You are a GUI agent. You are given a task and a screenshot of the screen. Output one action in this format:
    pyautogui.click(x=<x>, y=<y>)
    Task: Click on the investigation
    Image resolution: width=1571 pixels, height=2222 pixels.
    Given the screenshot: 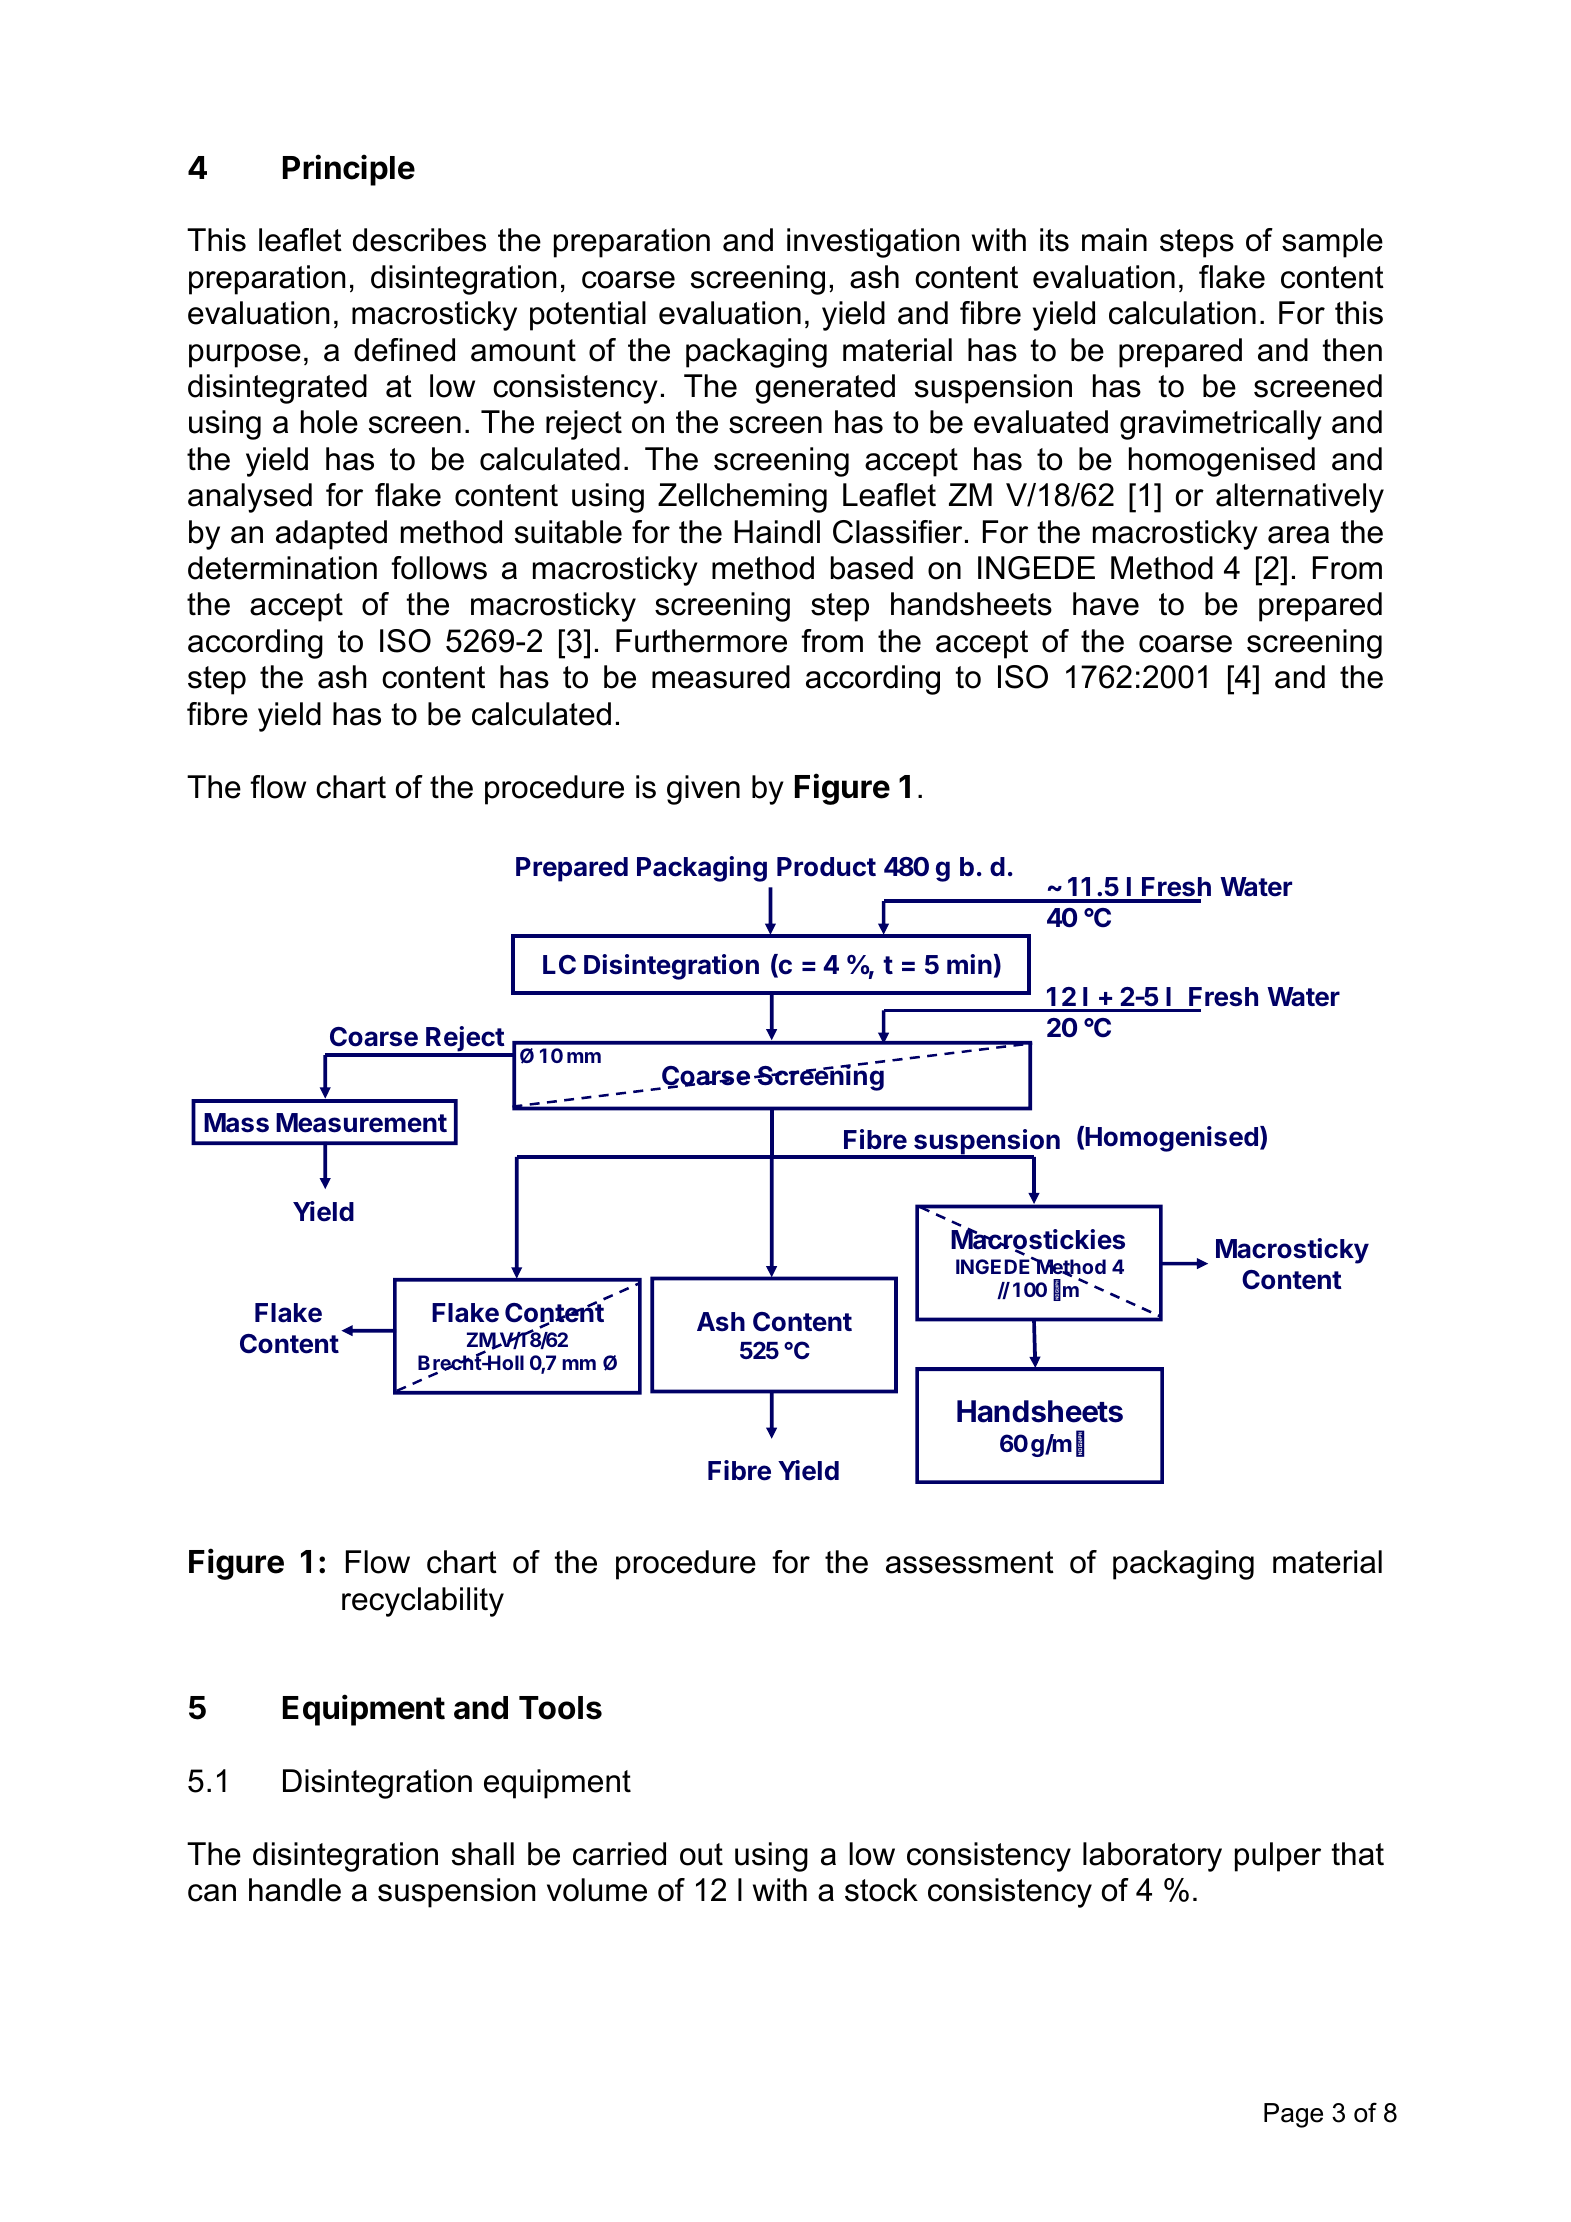 What is the action you would take?
    pyautogui.click(x=873, y=243)
